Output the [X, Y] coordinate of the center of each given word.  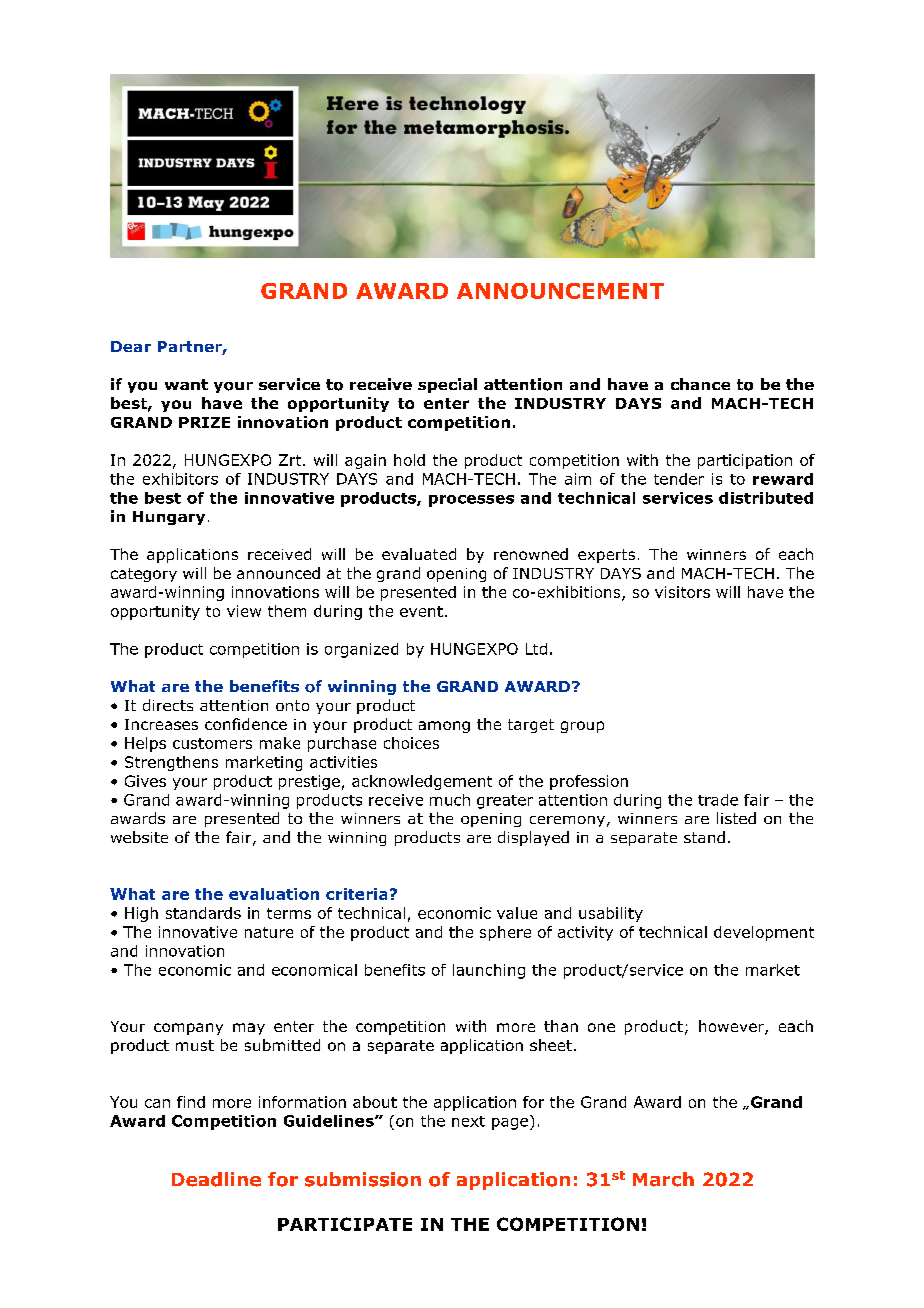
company [188, 1029]
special [447, 385]
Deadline [216, 1179]
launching [489, 971]
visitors [682, 592]
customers [212, 743]
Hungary [169, 518]
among [444, 727]
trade [718, 800]
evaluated [419, 554]
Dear [131, 346]
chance [700, 384]
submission [363, 1179]
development [764, 933]
